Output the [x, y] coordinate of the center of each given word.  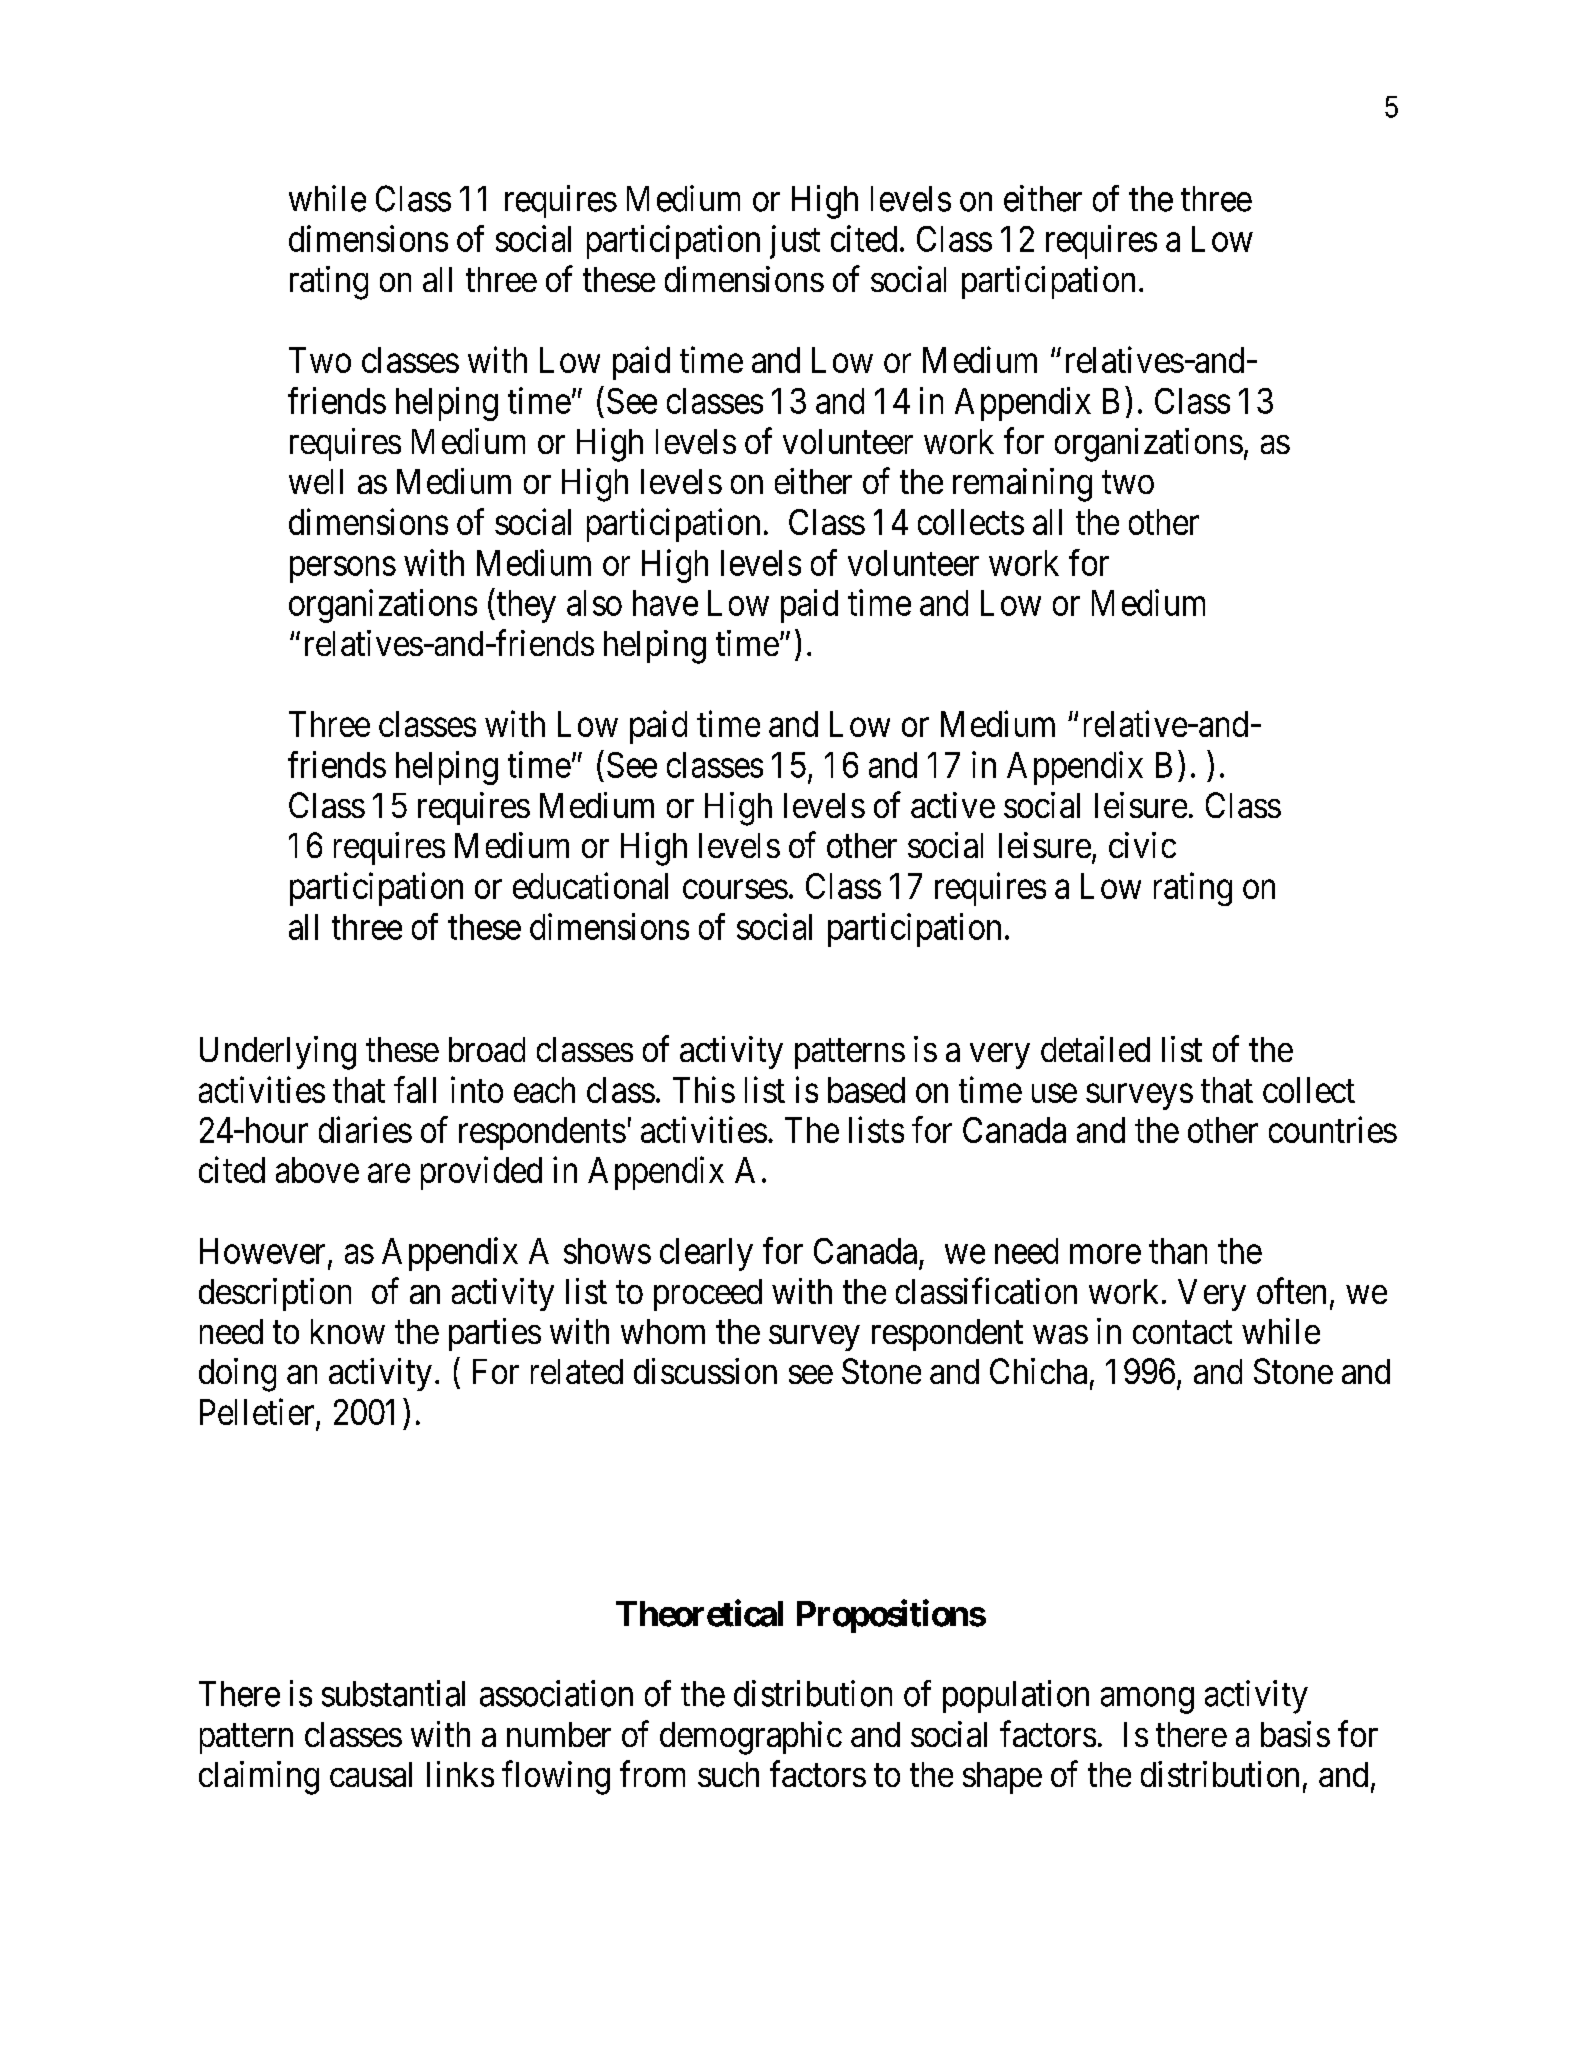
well [316, 481]
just [795, 242]
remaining [1022, 485]
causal [371, 1774]
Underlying [278, 1053]
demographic [751, 1738]
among [1147, 1701]
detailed [1095, 1049]
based [866, 1090]
